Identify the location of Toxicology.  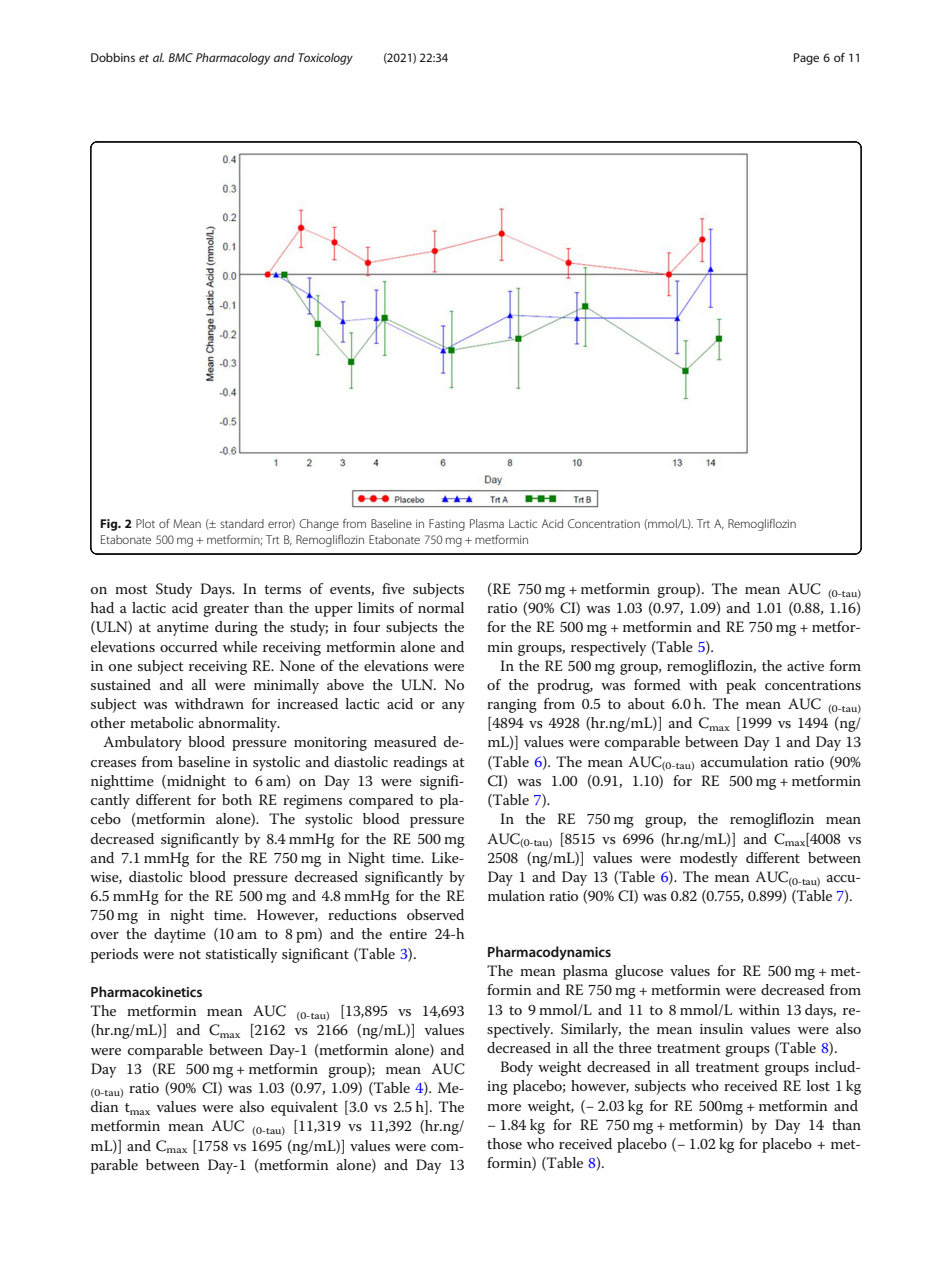
(325, 59).
